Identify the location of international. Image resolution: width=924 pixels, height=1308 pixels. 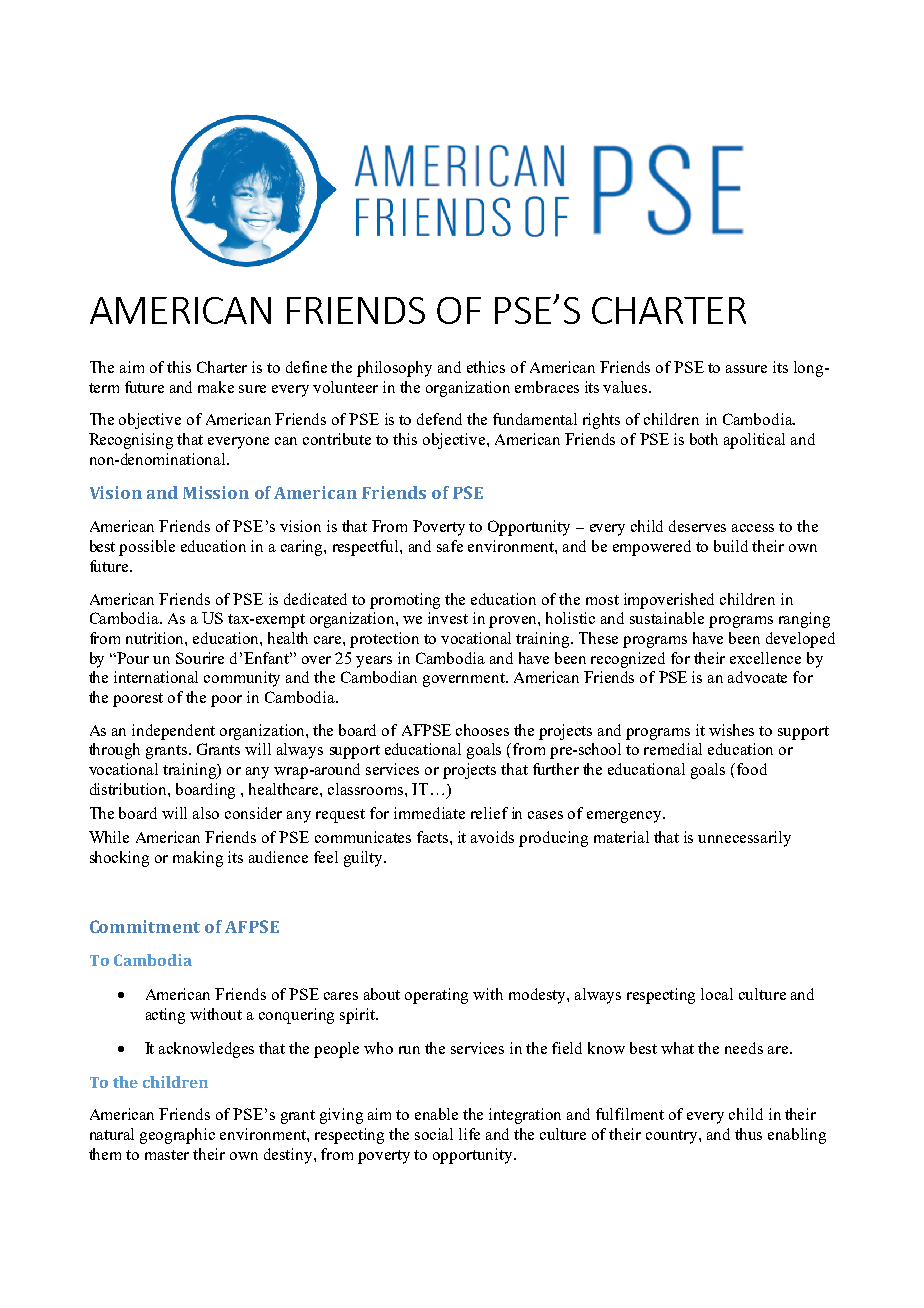
(156, 677).
